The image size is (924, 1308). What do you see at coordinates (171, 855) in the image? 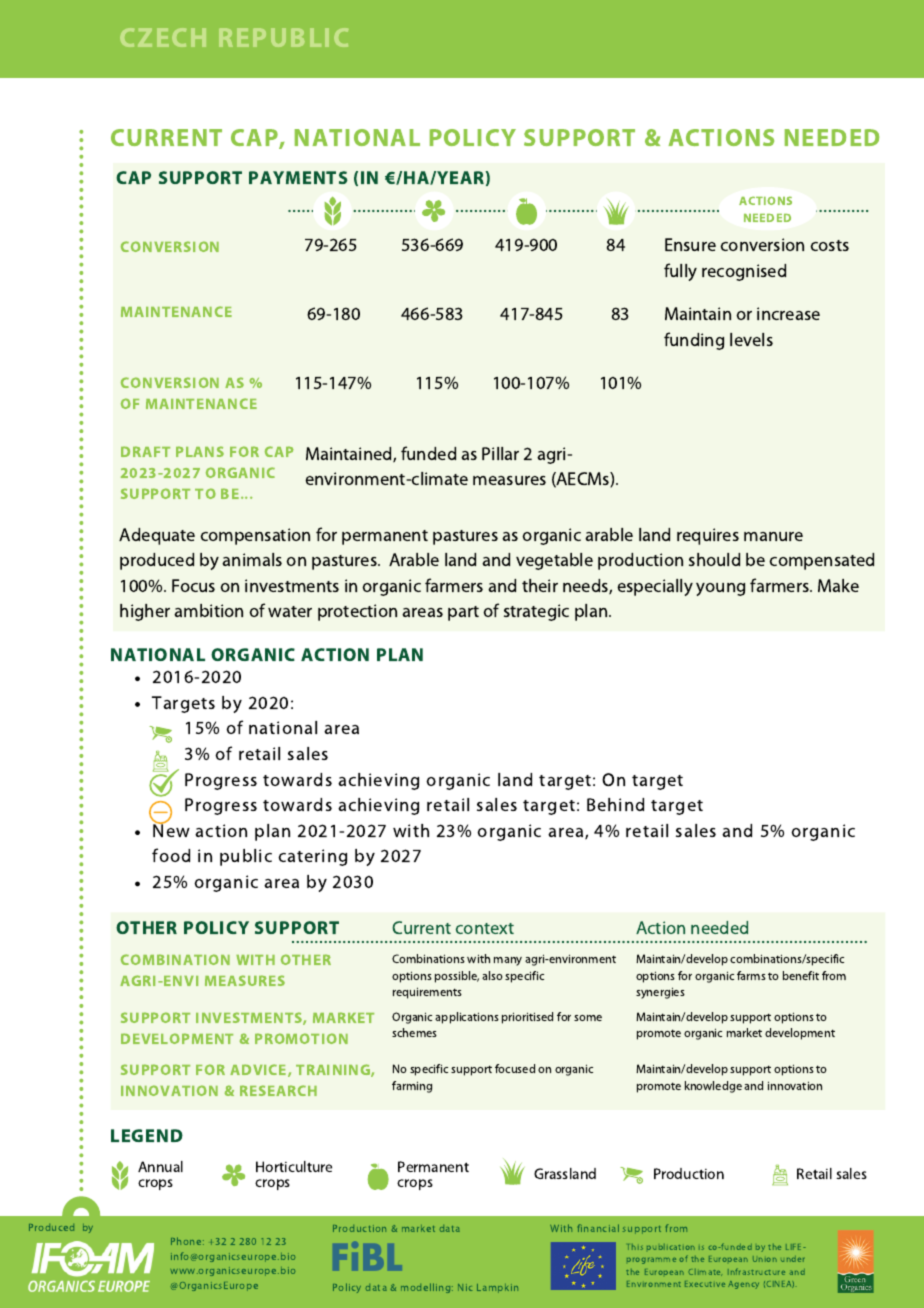
I see `food` at bounding box center [171, 855].
